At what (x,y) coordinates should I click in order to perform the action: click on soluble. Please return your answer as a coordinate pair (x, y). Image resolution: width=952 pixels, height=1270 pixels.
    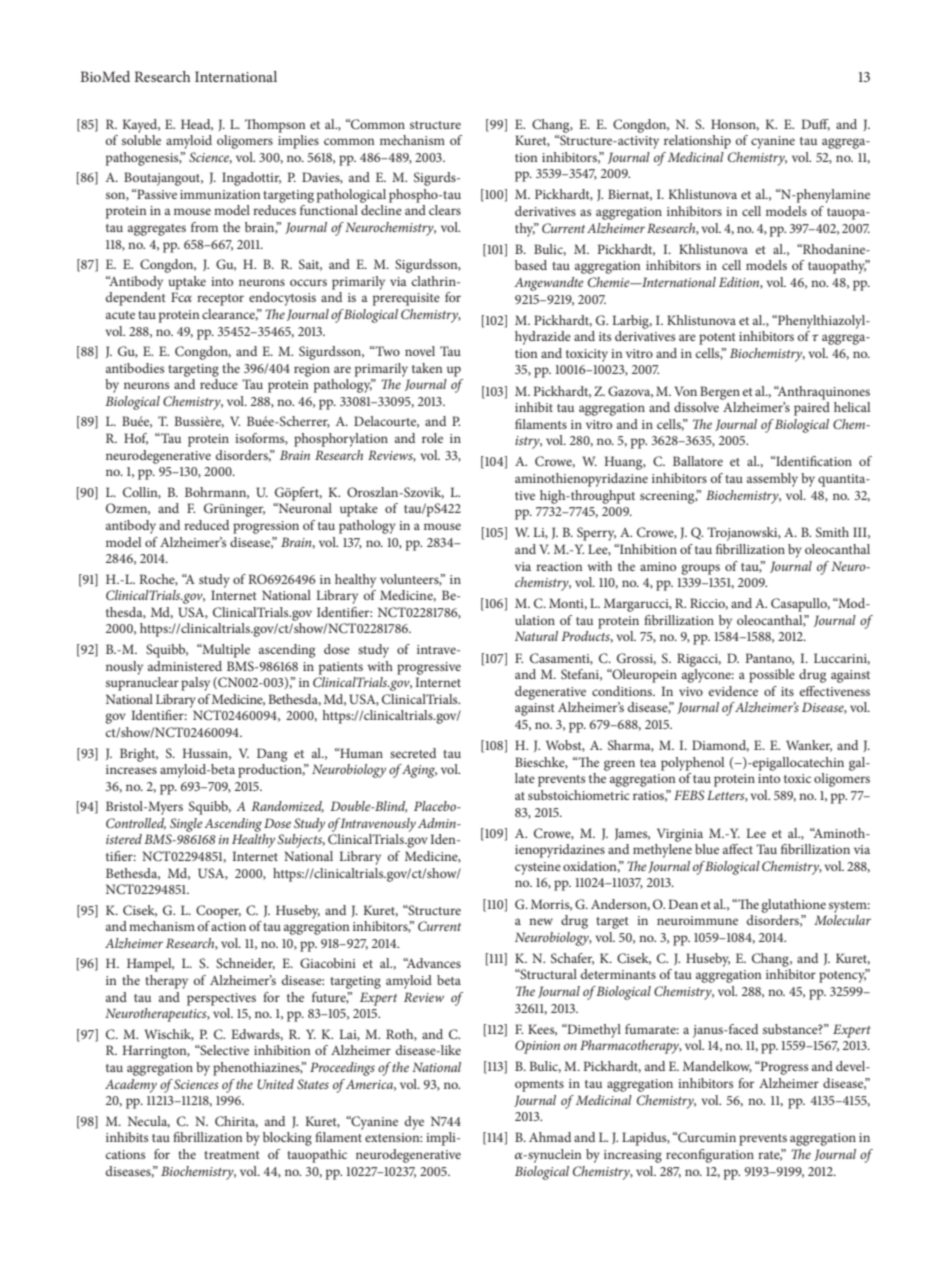
    Looking at the image, I should click on (141, 140).
